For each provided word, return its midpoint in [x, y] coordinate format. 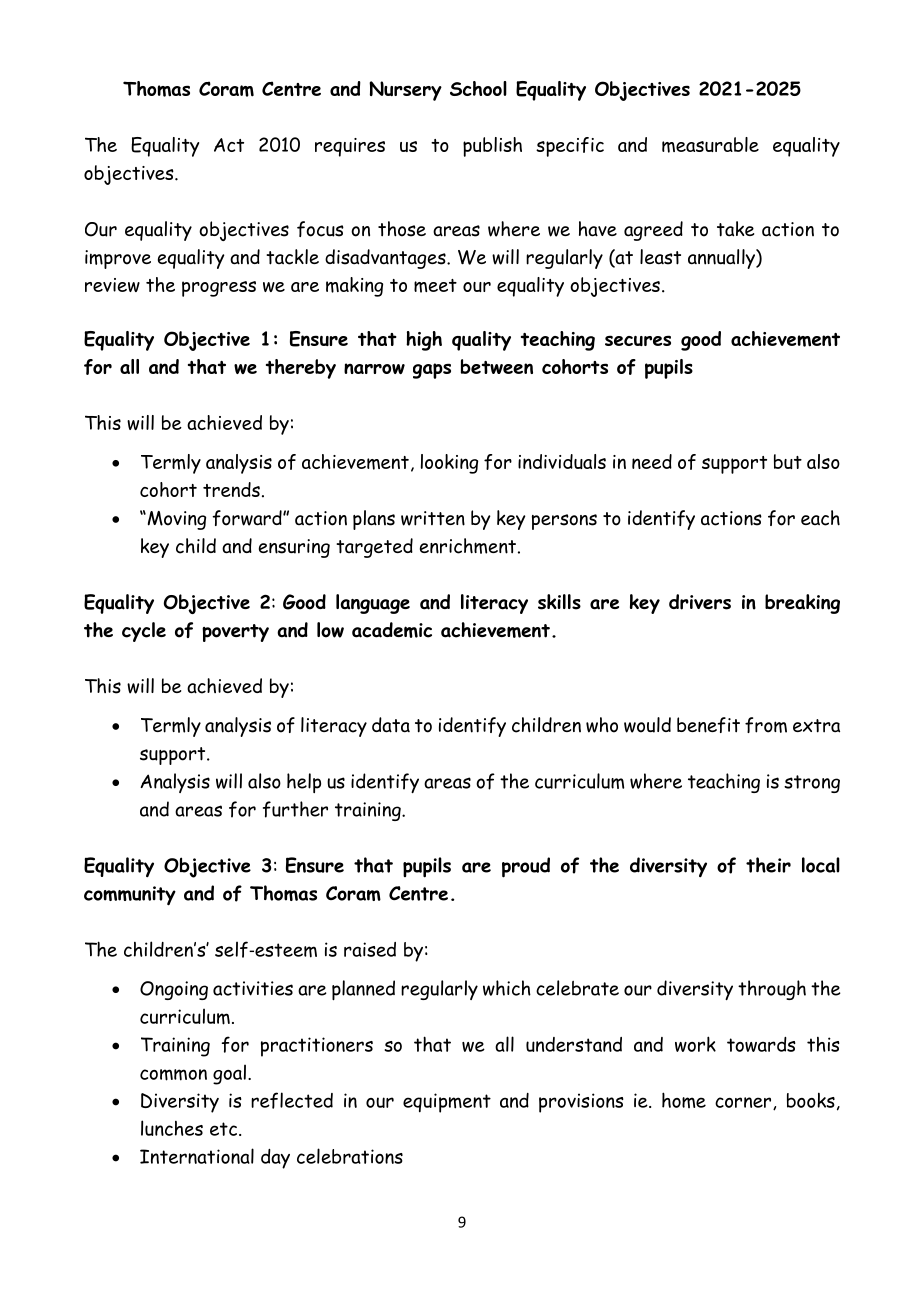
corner [744, 1103]
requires [350, 147]
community [130, 896]
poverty [235, 633]
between [497, 366]
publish [492, 147]
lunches [172, 1128]
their [768, 865]
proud [526, 867]
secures [638, 340]
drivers [700, 602]
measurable [710, 145]
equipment [447, 1103]
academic [392, 630]
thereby [301, 369]
